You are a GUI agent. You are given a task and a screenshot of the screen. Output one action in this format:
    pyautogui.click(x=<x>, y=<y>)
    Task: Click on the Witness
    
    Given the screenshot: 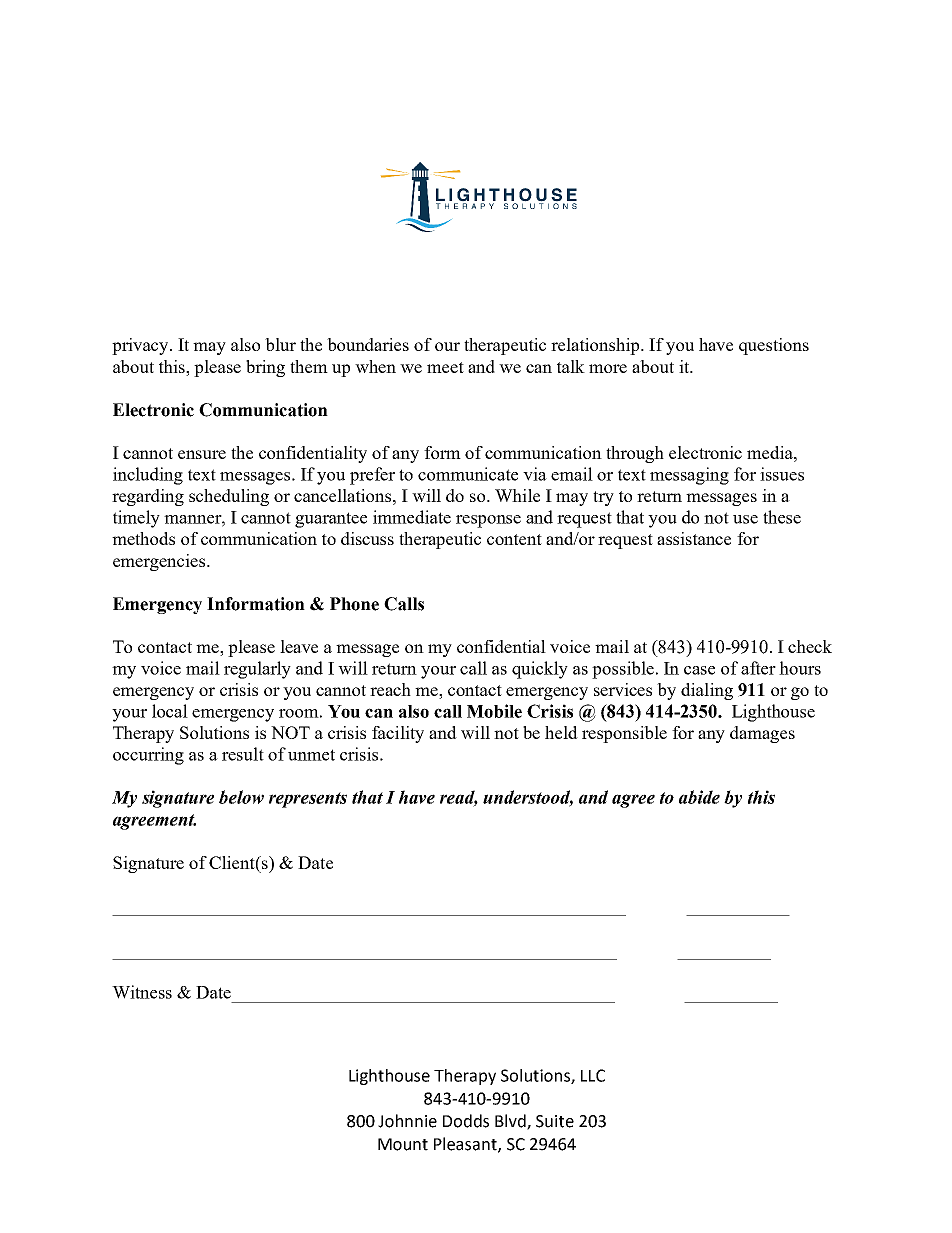 What is the action you would take?
    pyautogui.click(x=142, y=992)
